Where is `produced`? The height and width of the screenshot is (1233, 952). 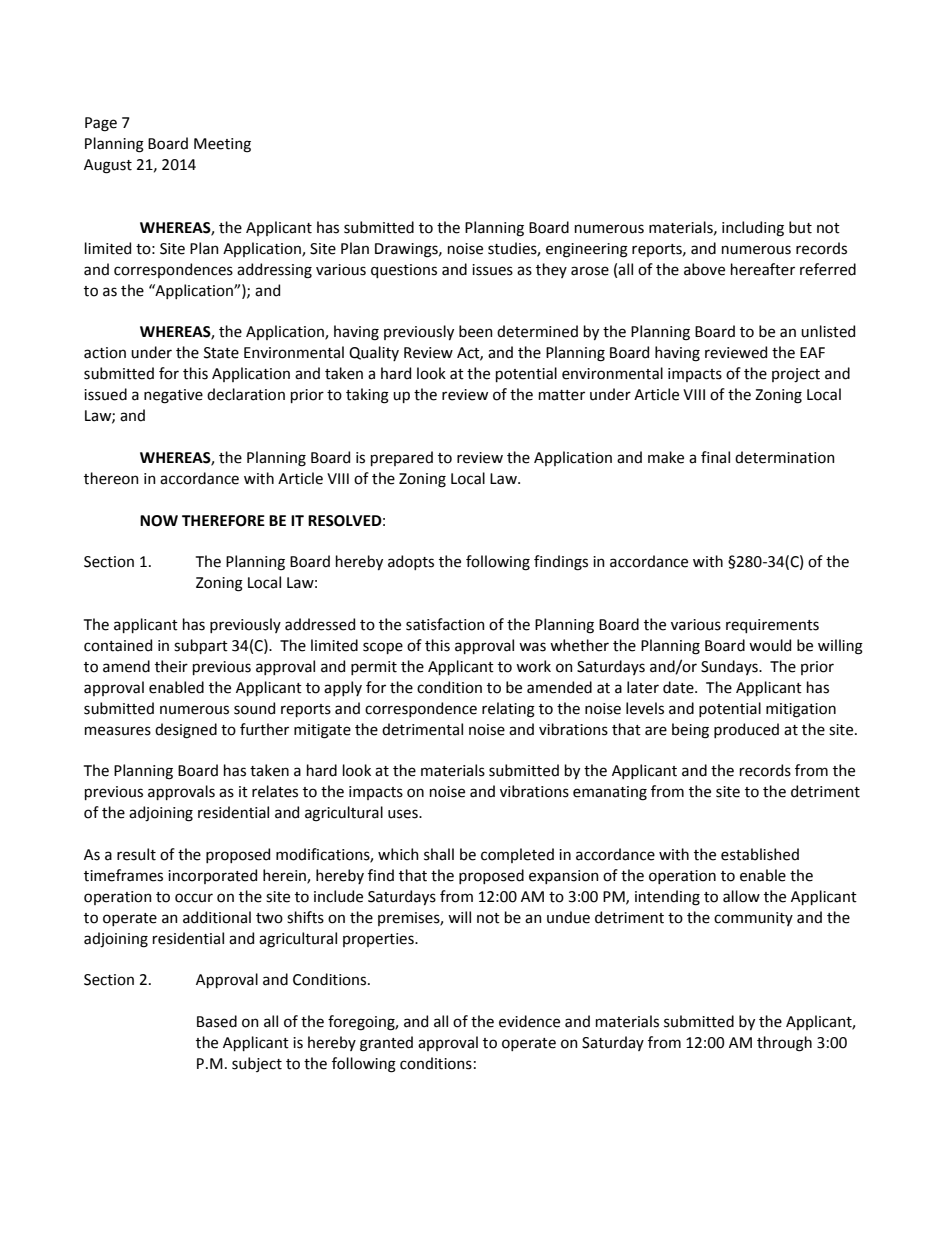 produced is located at coordinates (746, 730).
